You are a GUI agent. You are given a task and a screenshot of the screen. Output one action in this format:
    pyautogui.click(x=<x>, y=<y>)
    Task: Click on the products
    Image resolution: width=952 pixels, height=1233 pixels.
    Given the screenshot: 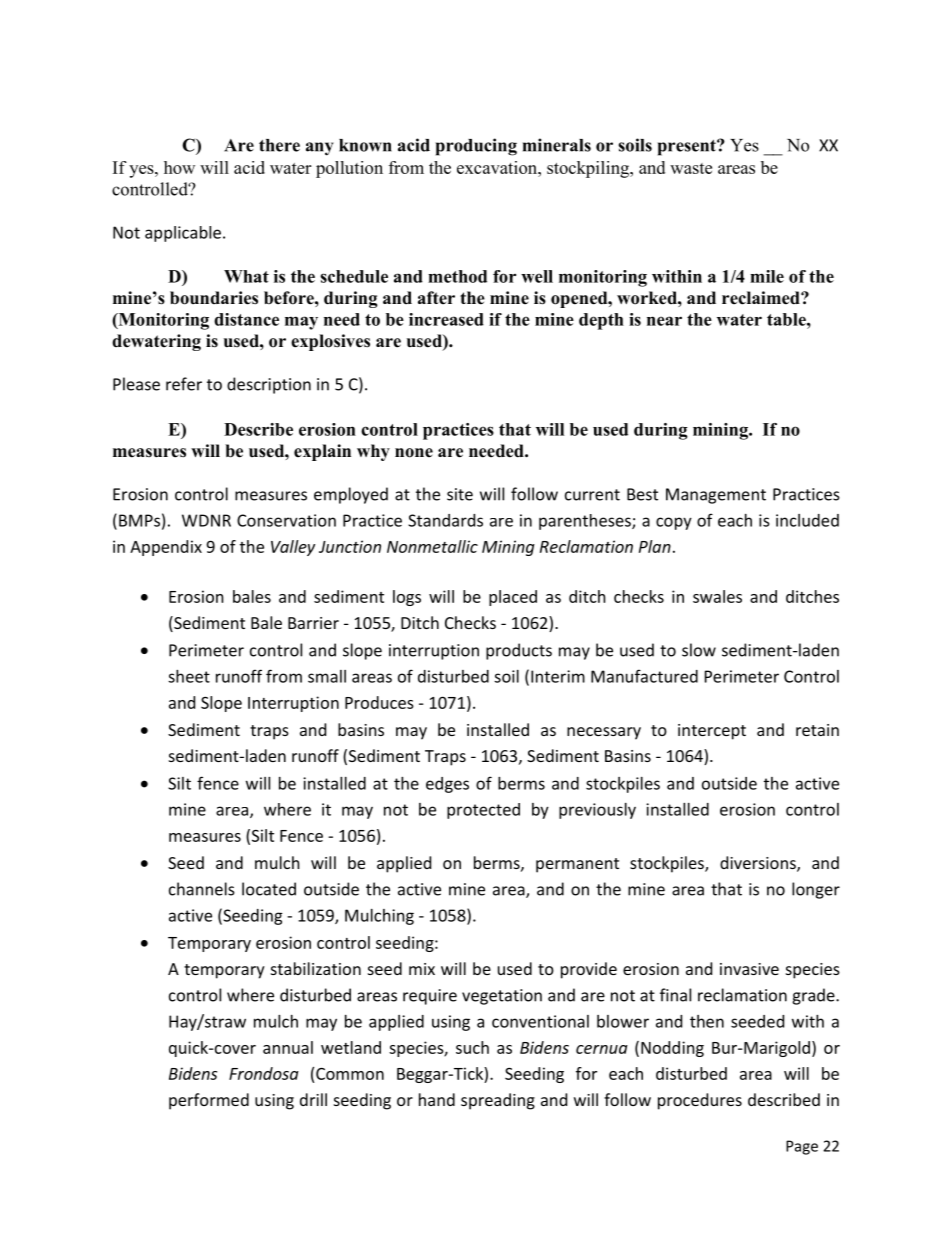 What is the action you would take?
    pyautogui.click(x=519, y=651)
